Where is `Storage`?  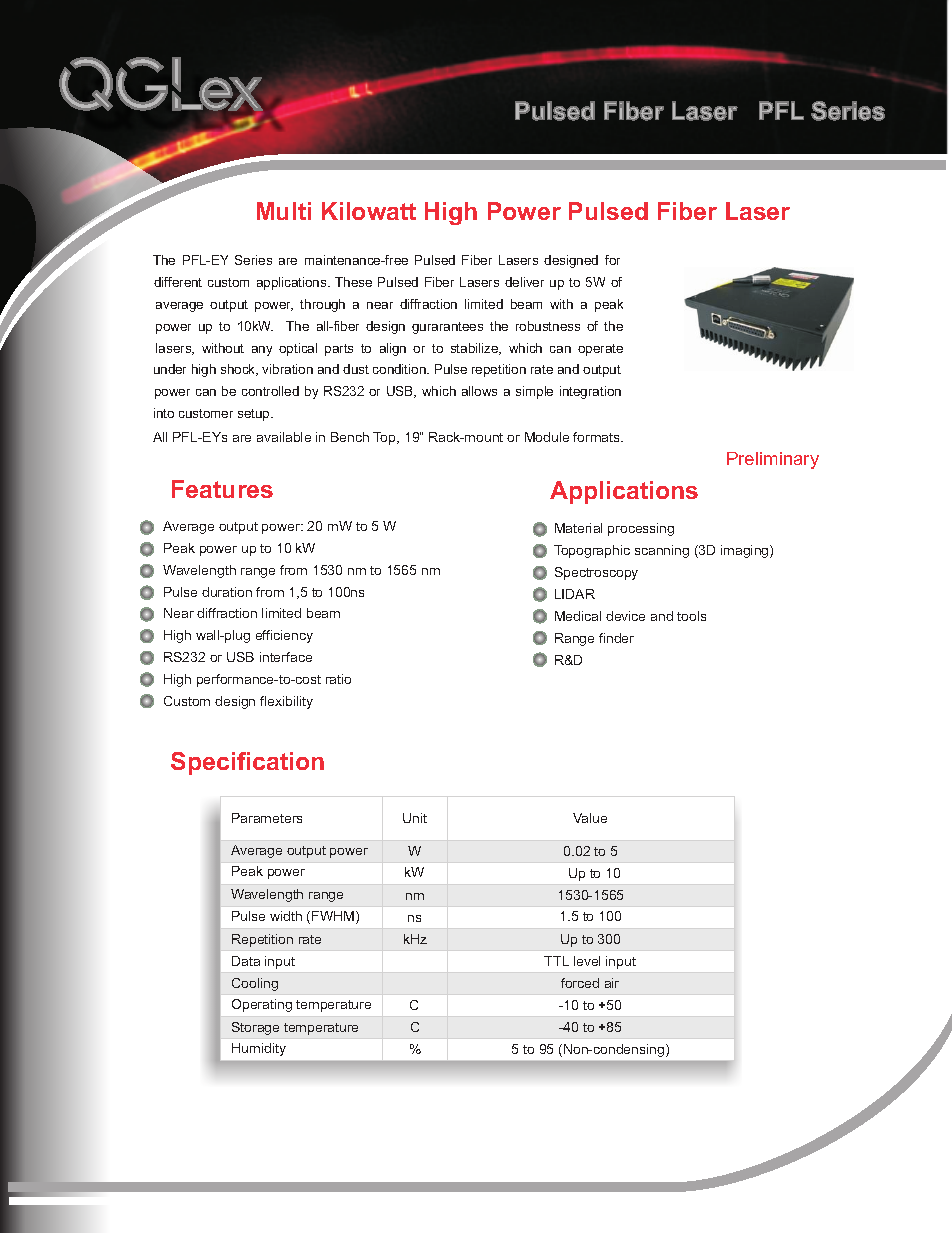 Storage is located at coordinates (255, 1028).
